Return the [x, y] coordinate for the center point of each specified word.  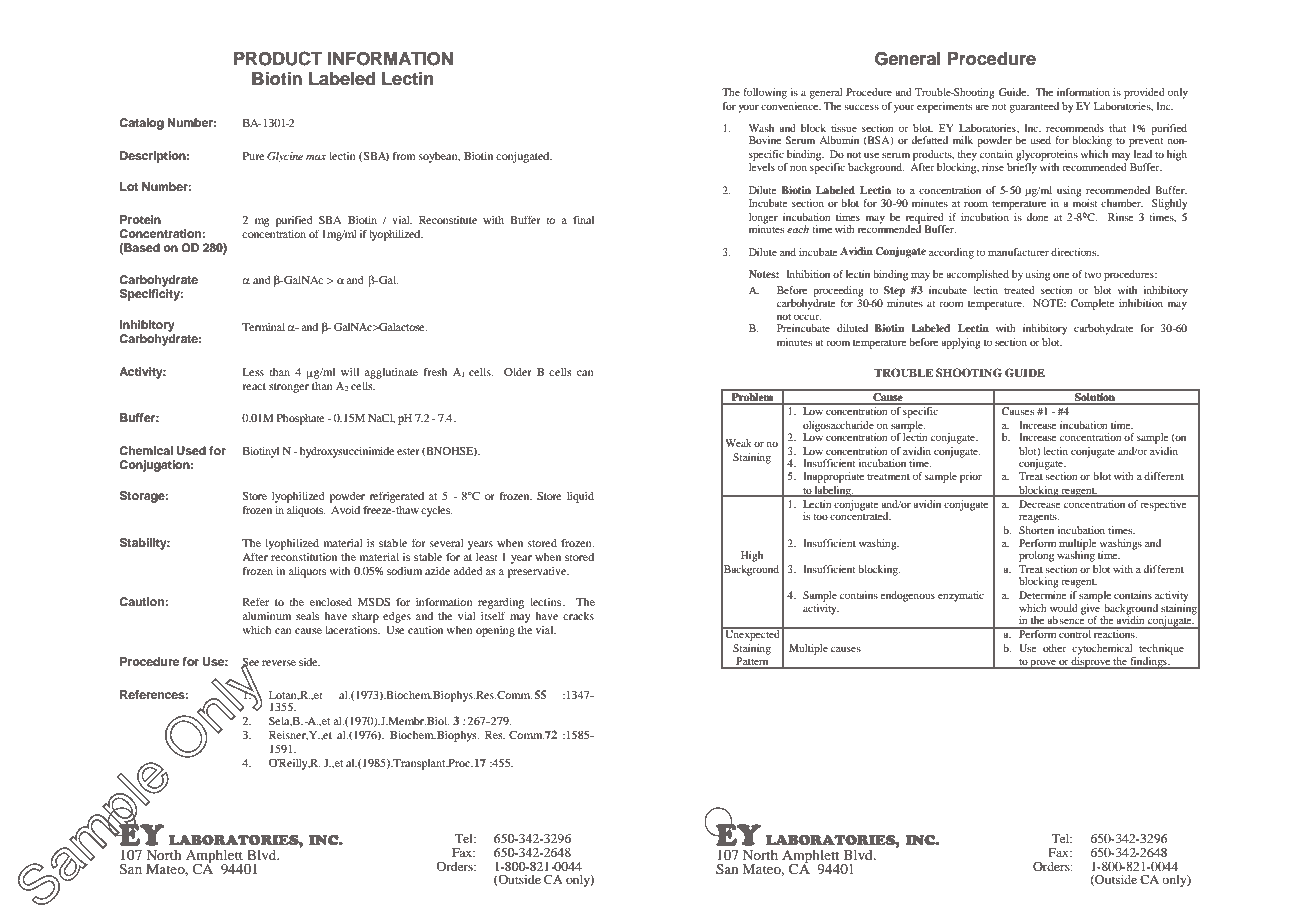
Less [253, 372]
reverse [279, 663]
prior [971, 477]
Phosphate [301, 419]
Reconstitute [448, 220]
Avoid [345, 510]
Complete [1093, 304]
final [583, 219]
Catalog [141, 124]
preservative [538, 572]
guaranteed [1034, 107]
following [765, 93]
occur [807, 317]
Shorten [1036, 530]
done [1038, 217]
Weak [738, 443]
